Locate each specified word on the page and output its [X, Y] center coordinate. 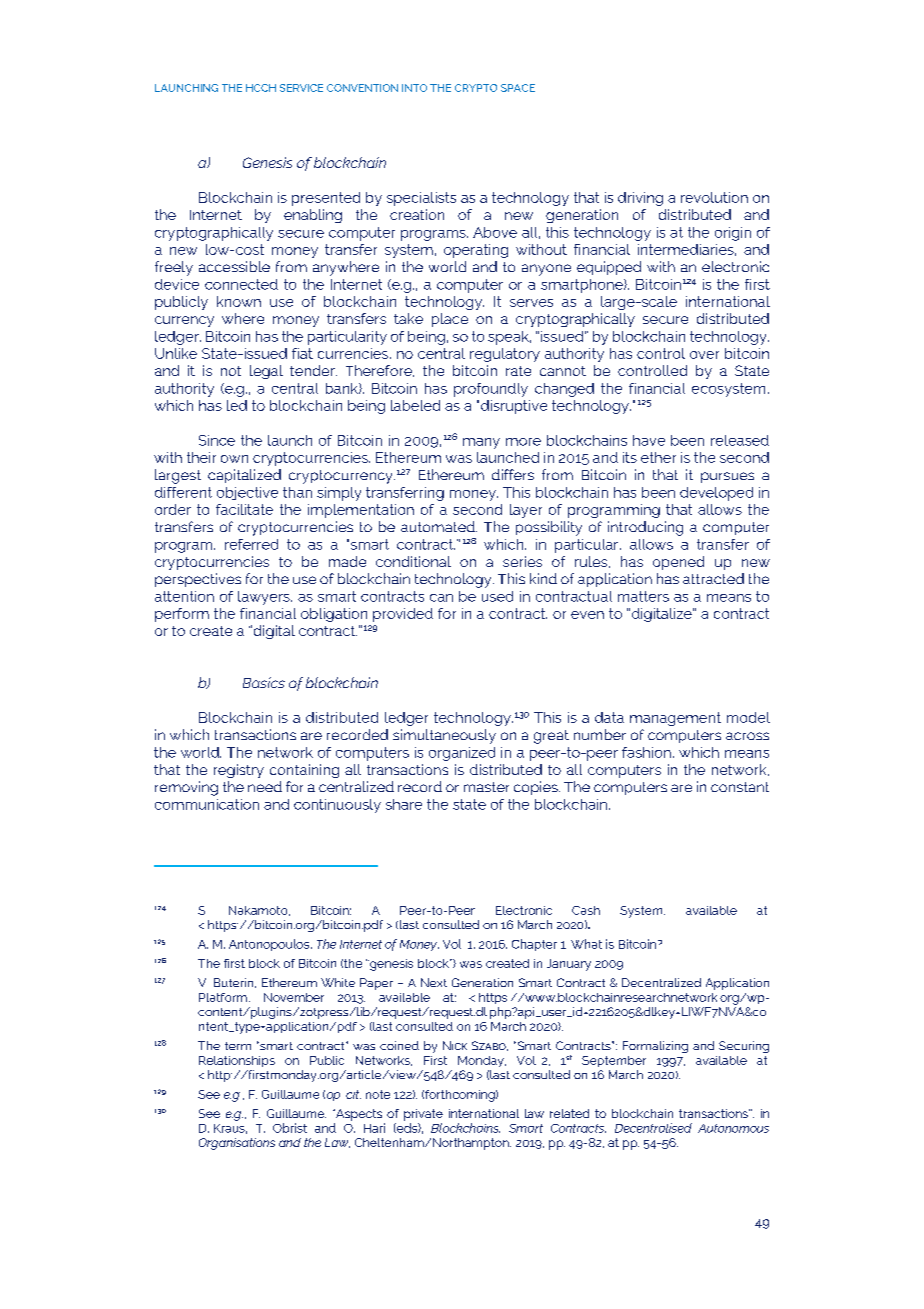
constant [740, 787]
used [497, 596]
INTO [414, 88]
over [704, 355]
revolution [714, 197]
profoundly [491, 390]
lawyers [265, 598]
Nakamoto [259, 911]
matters [643, 596]
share [404, 804]
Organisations [237, 1144]
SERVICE [301, 88]
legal [266, 372]
